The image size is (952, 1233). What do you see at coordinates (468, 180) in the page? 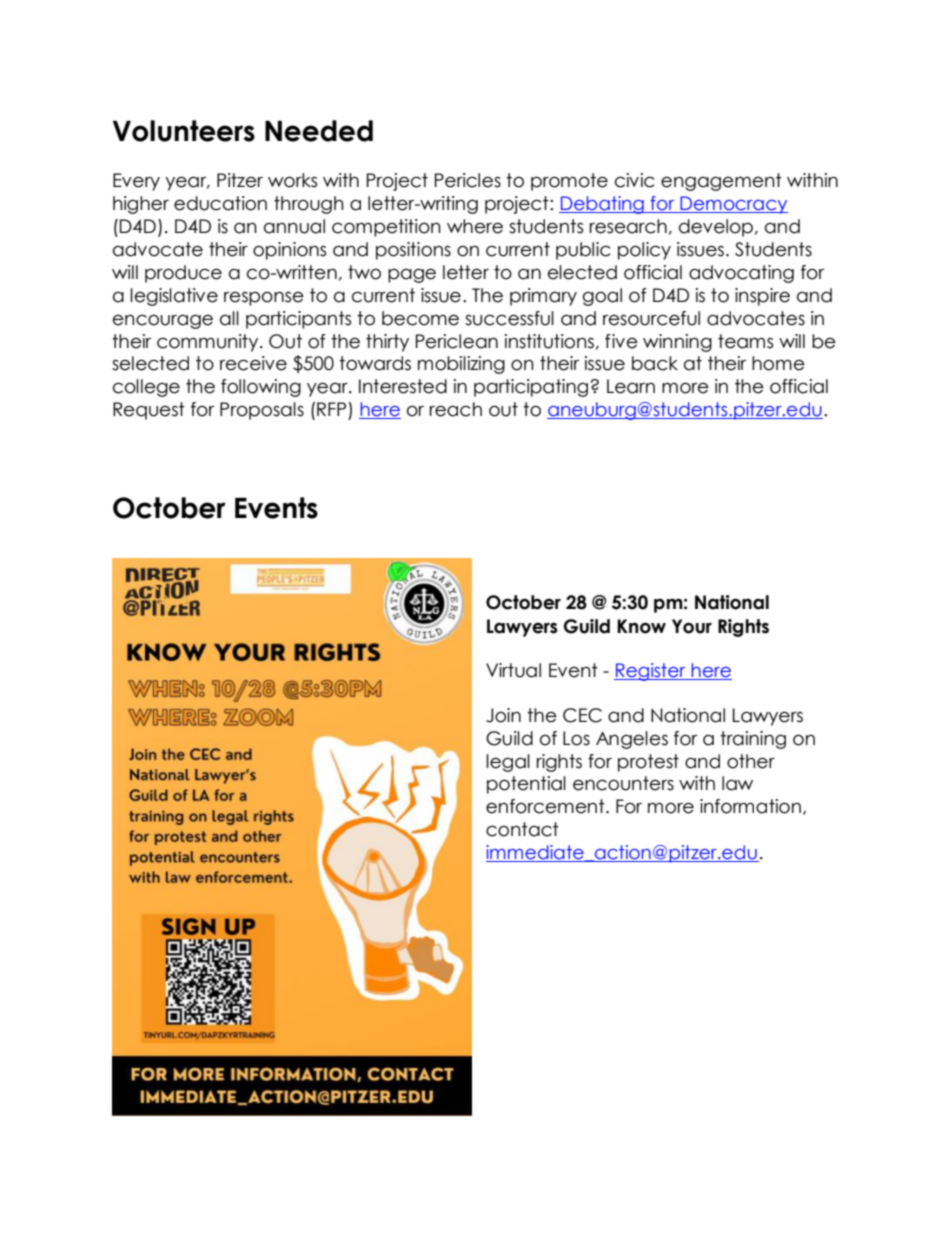
I see `Pericles` at bounding box center [468, 180].
